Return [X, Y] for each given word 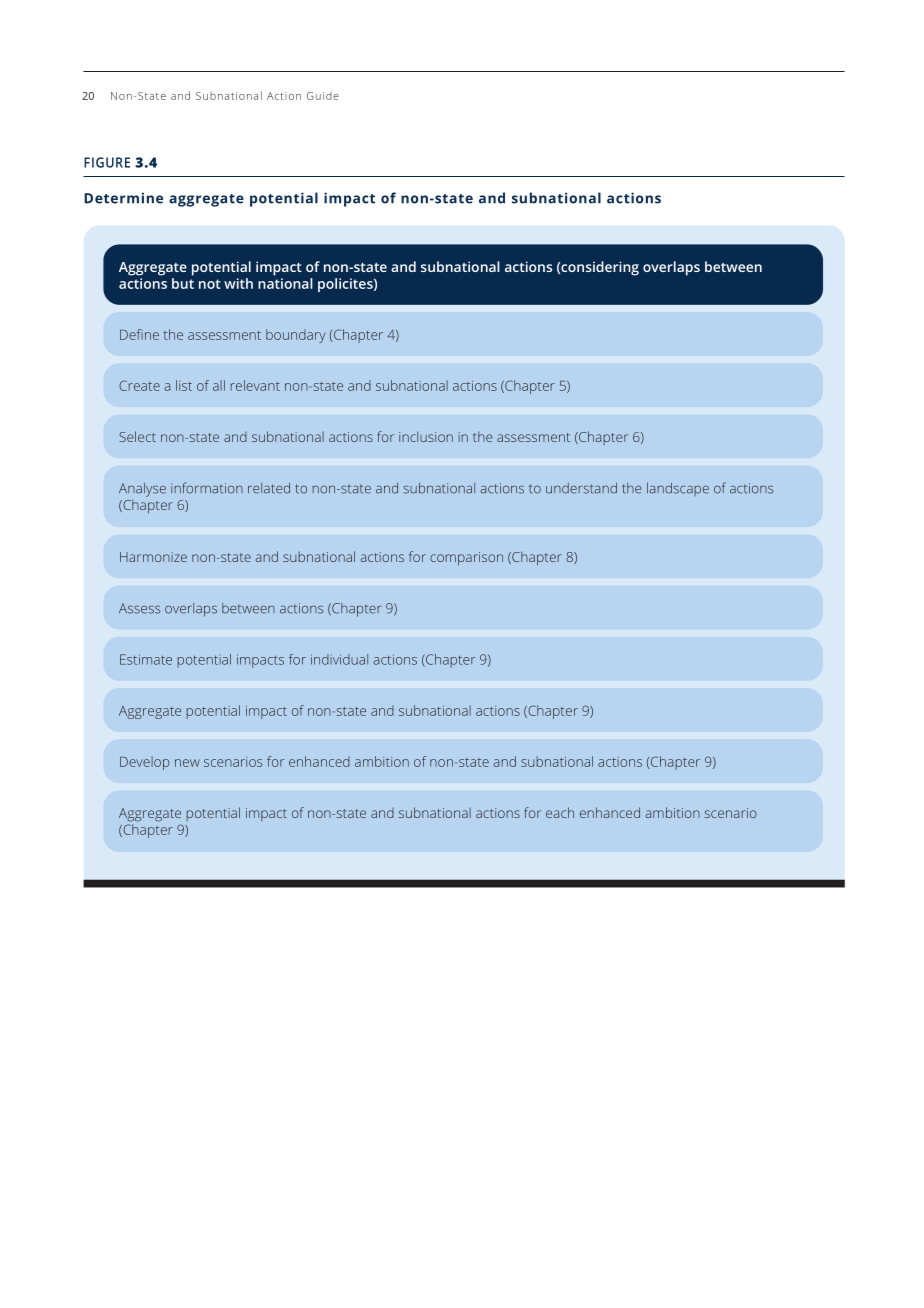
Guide [323, 96]
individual [339, 659]
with [238, 283]
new [187, 763]
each [560, 812]
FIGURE [107, 162]
